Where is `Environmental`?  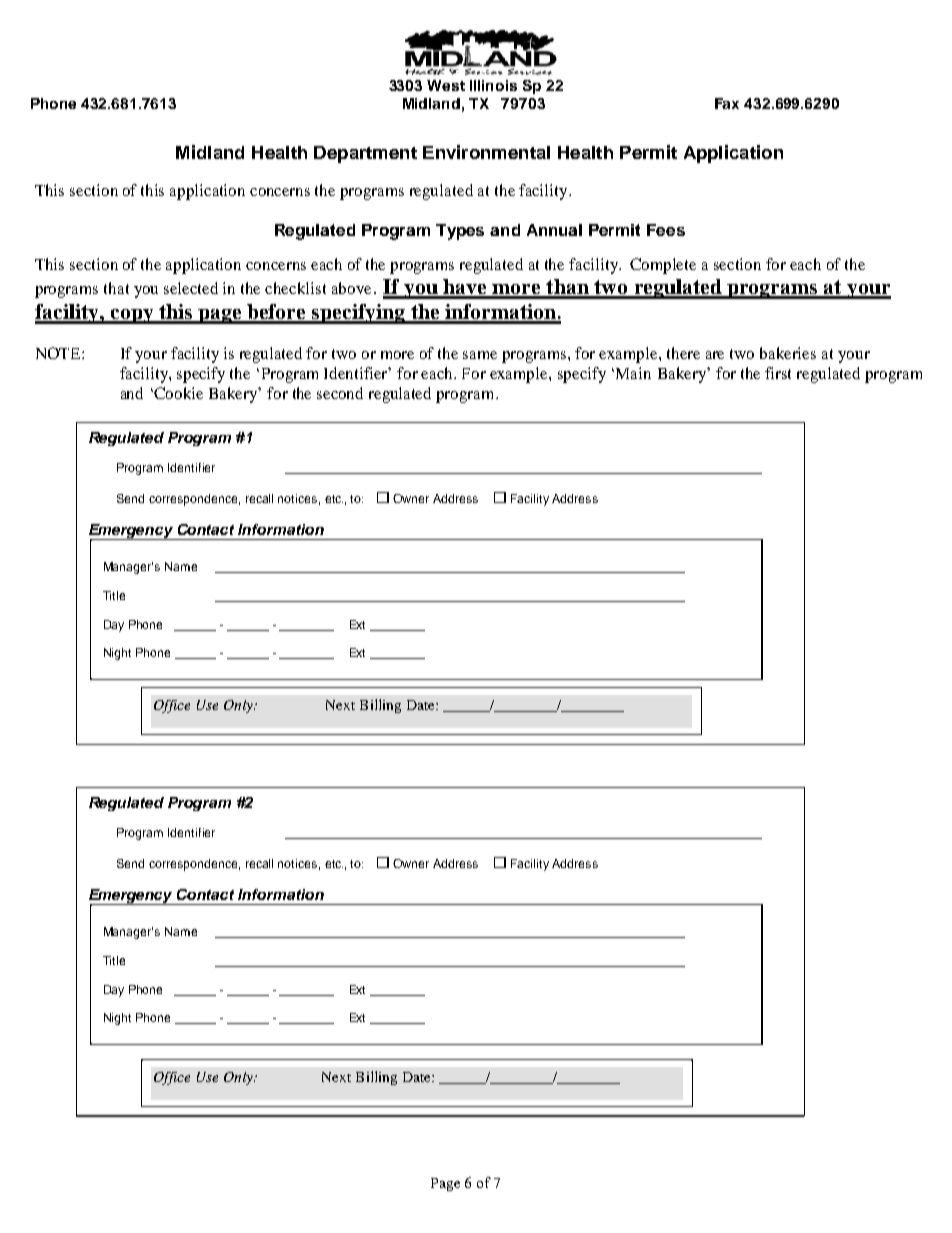 Environmental is located at coordinates (486, 152).
